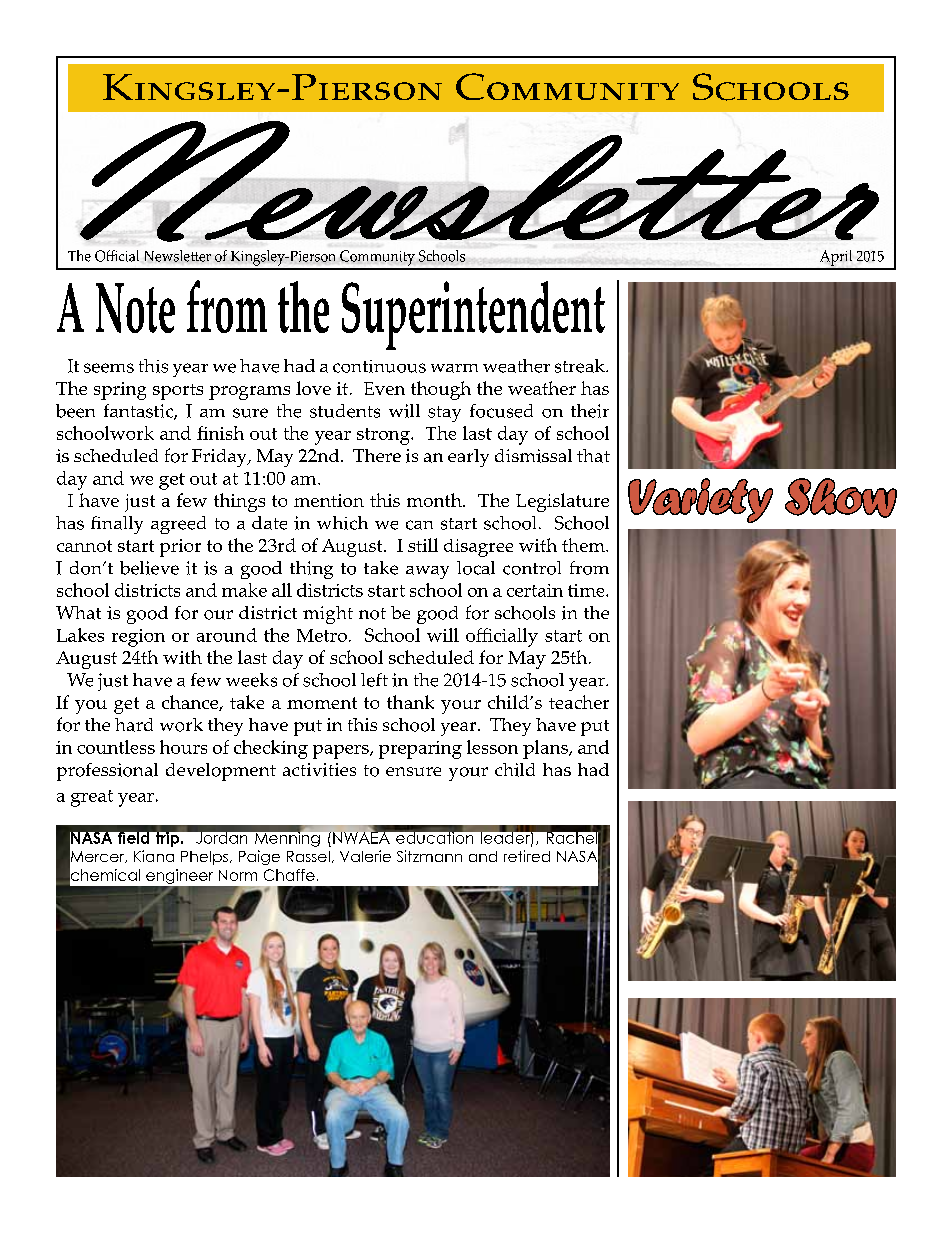  Describe the element at coordinates (587, 590) in the image. I see `time` at that location.
